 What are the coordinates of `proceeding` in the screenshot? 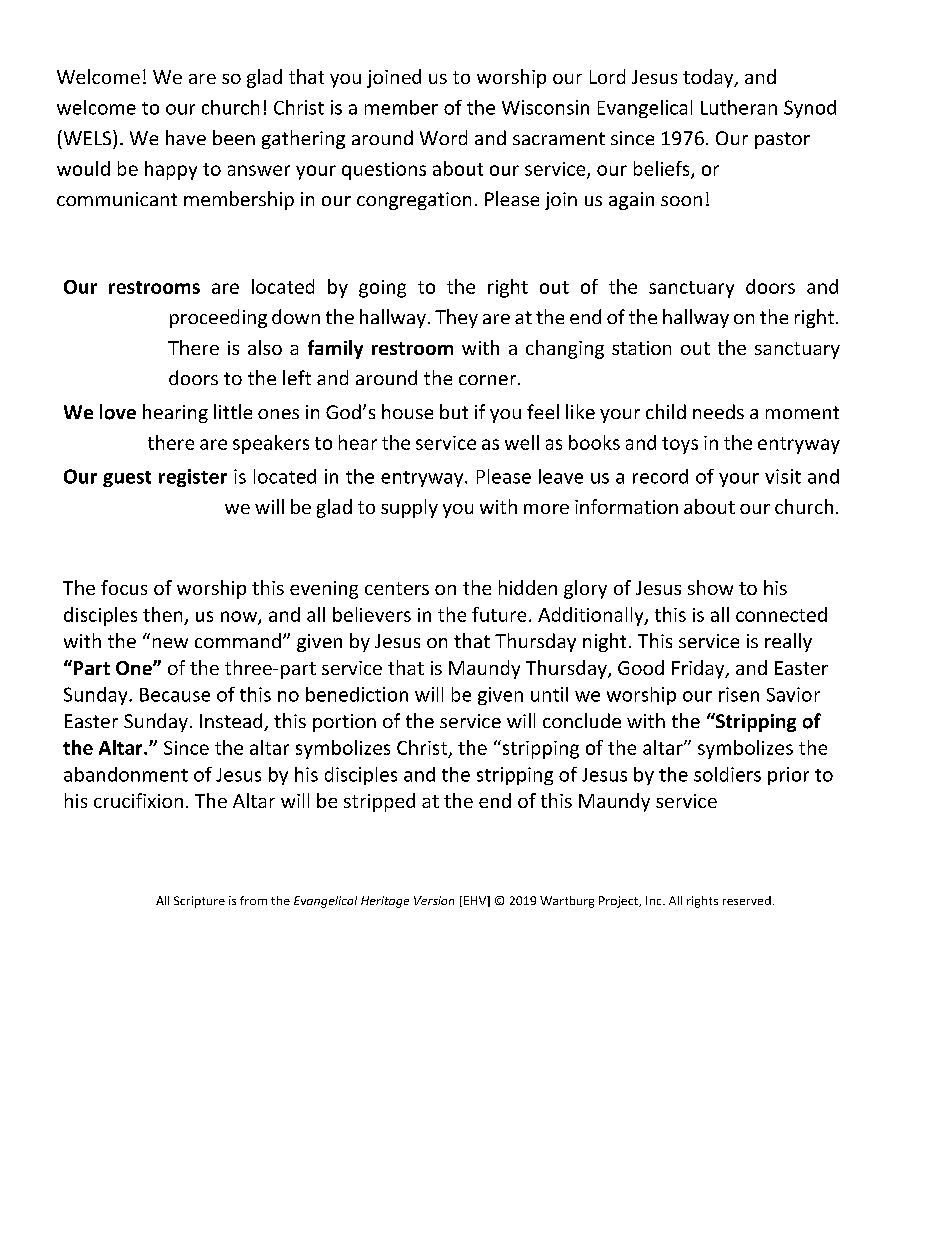 It's located at (218, 318).
